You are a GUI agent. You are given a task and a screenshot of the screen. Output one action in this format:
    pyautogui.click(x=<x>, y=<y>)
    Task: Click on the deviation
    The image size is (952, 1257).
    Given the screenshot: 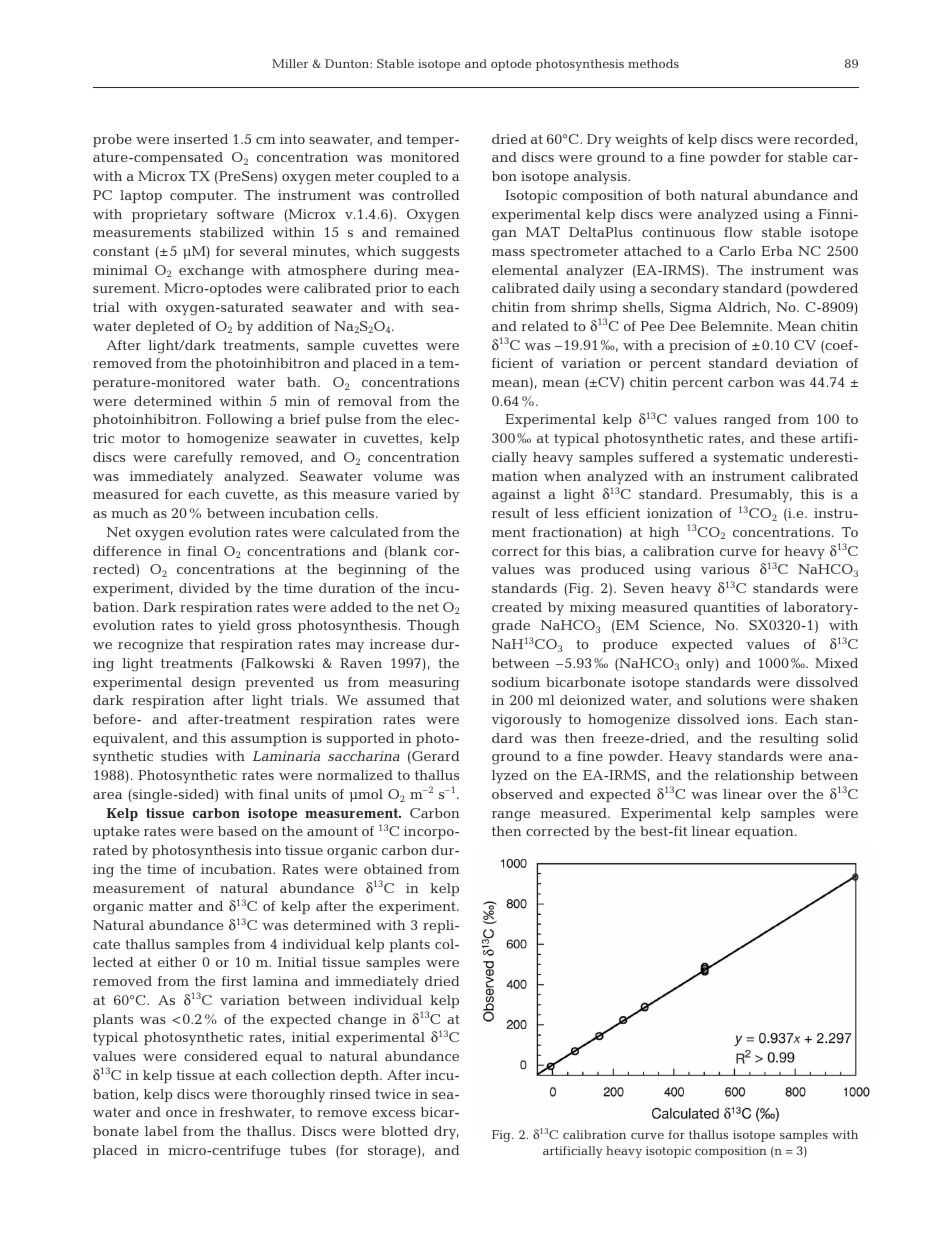 What is the action you would take?
    pyautogui.click(x=807, y=363)
